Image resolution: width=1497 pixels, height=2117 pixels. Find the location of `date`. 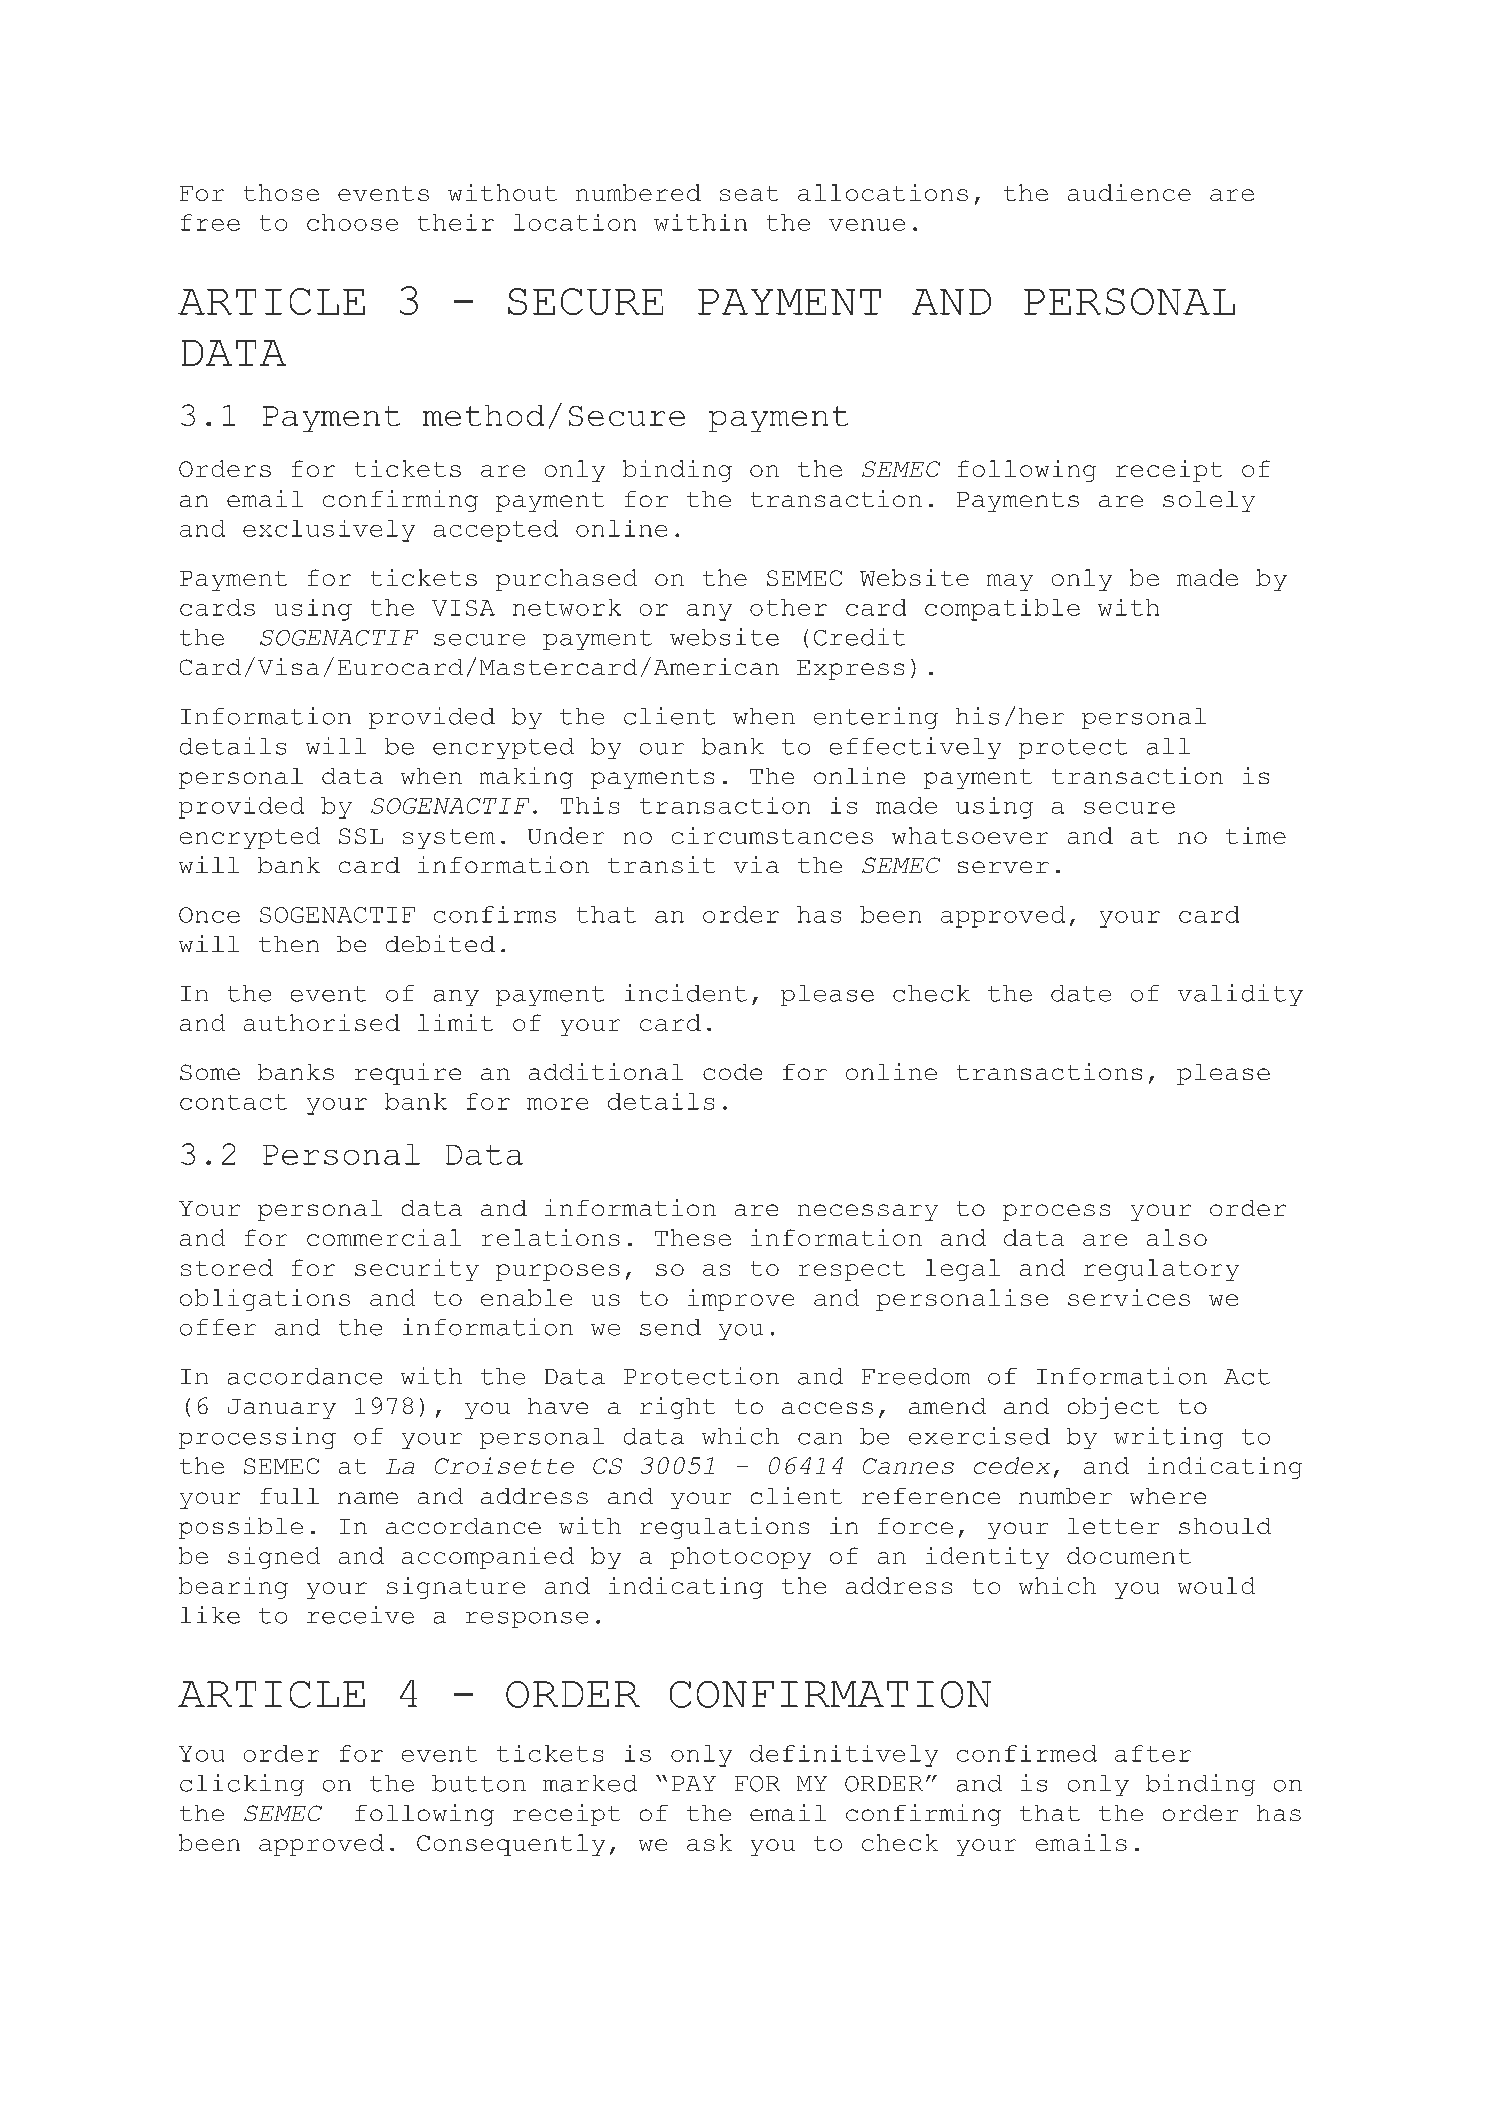

date is located at coordinates (1081, 993).
